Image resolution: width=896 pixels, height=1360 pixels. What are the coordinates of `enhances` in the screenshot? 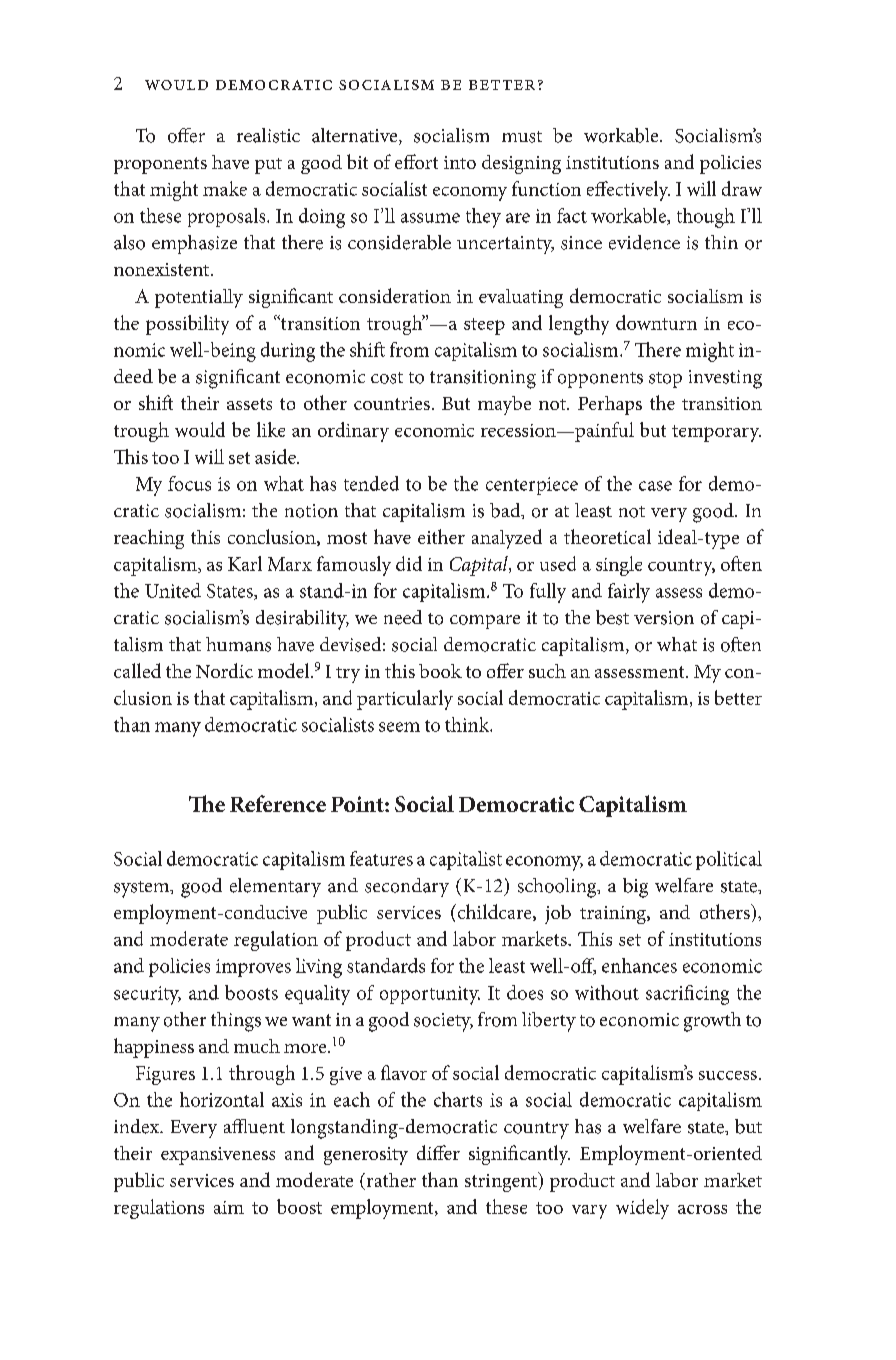 It's located at (639, 965).
